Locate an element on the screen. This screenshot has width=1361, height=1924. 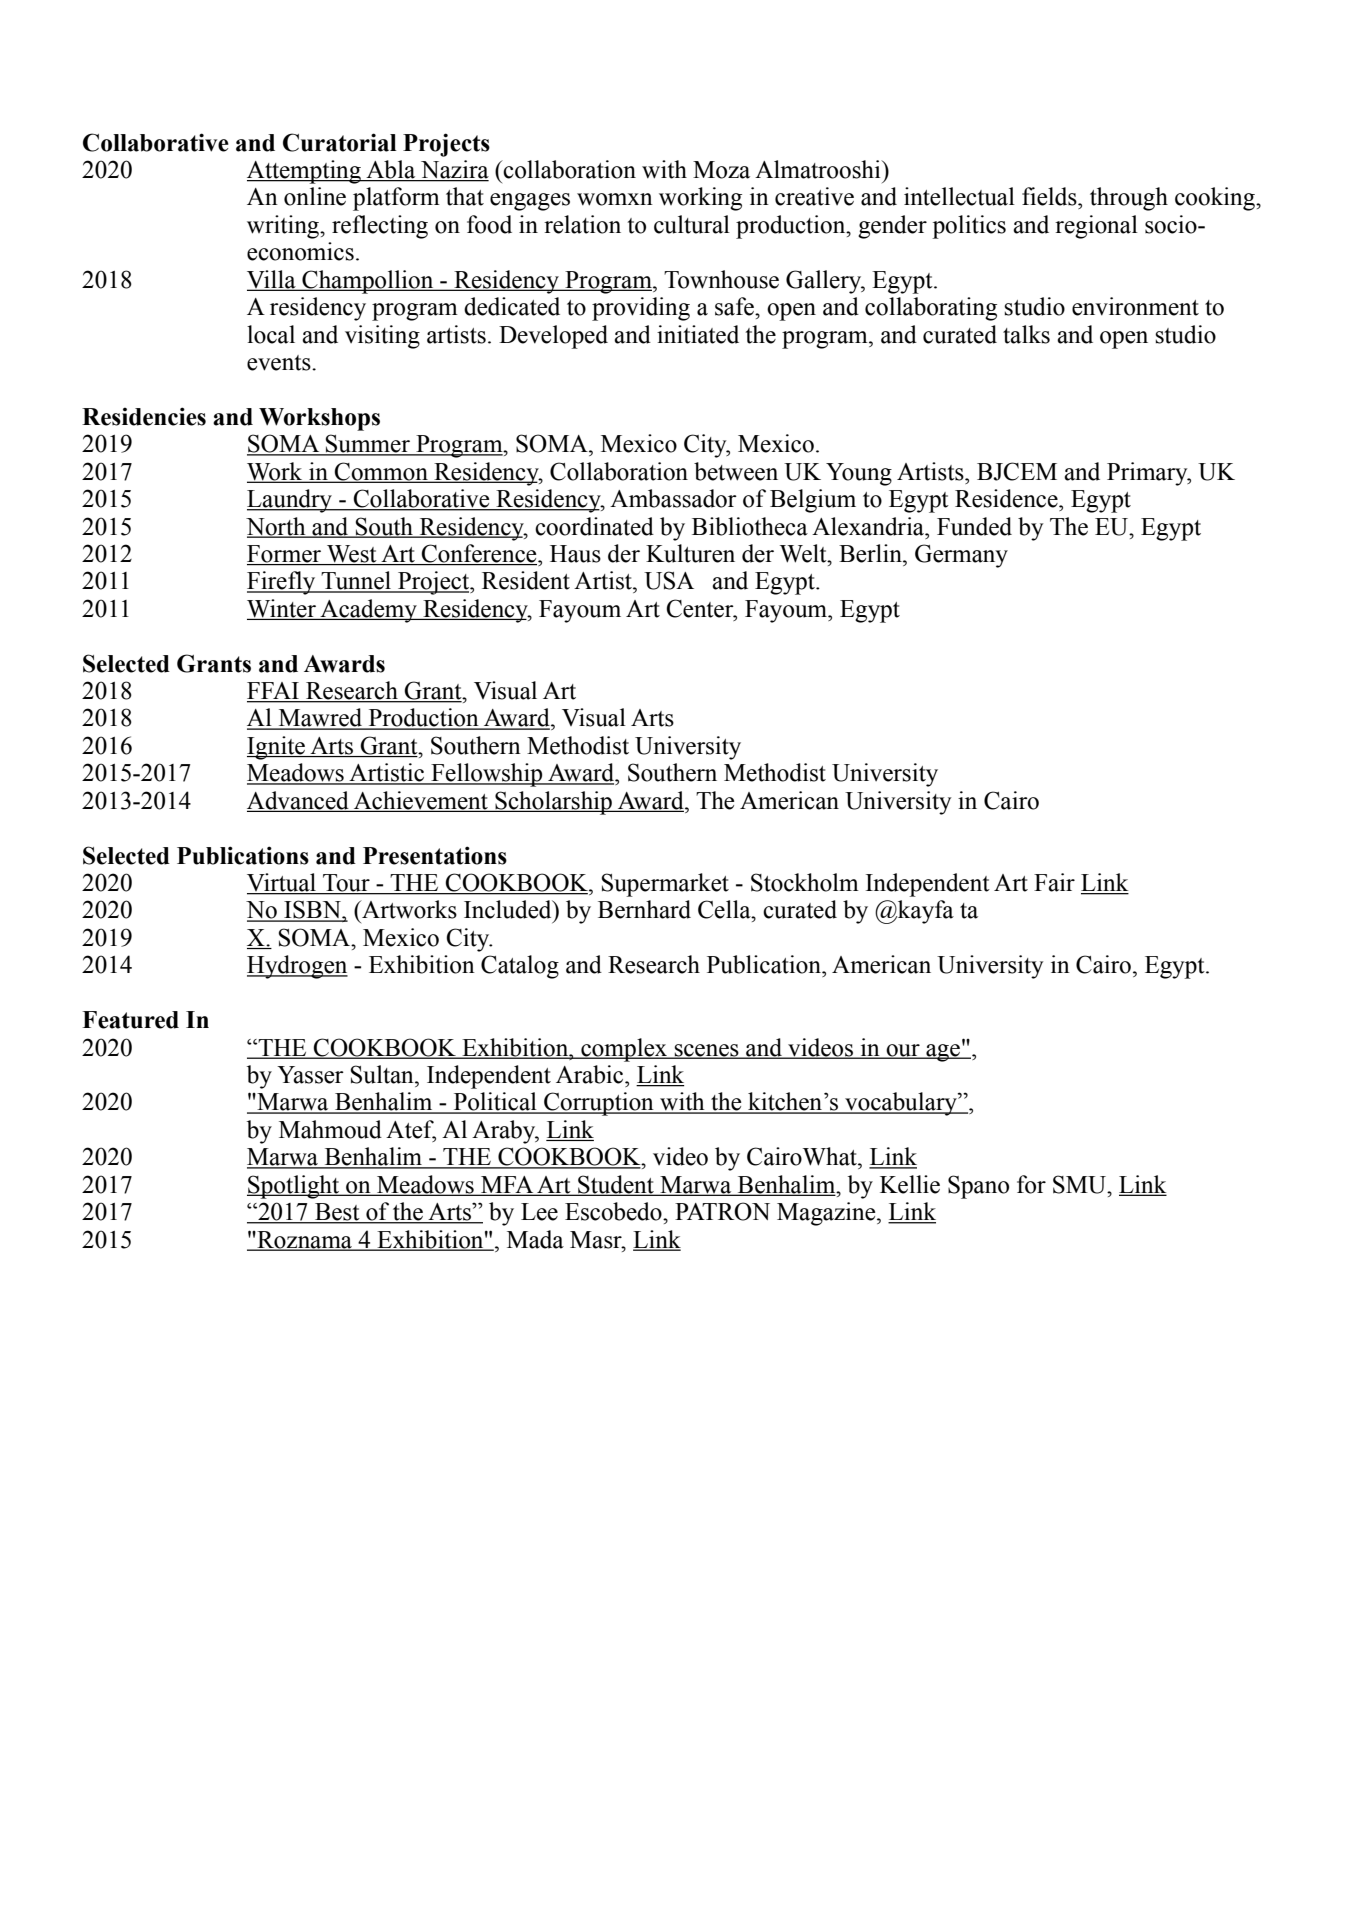
Ignite is located at coordinates (277, 748).
